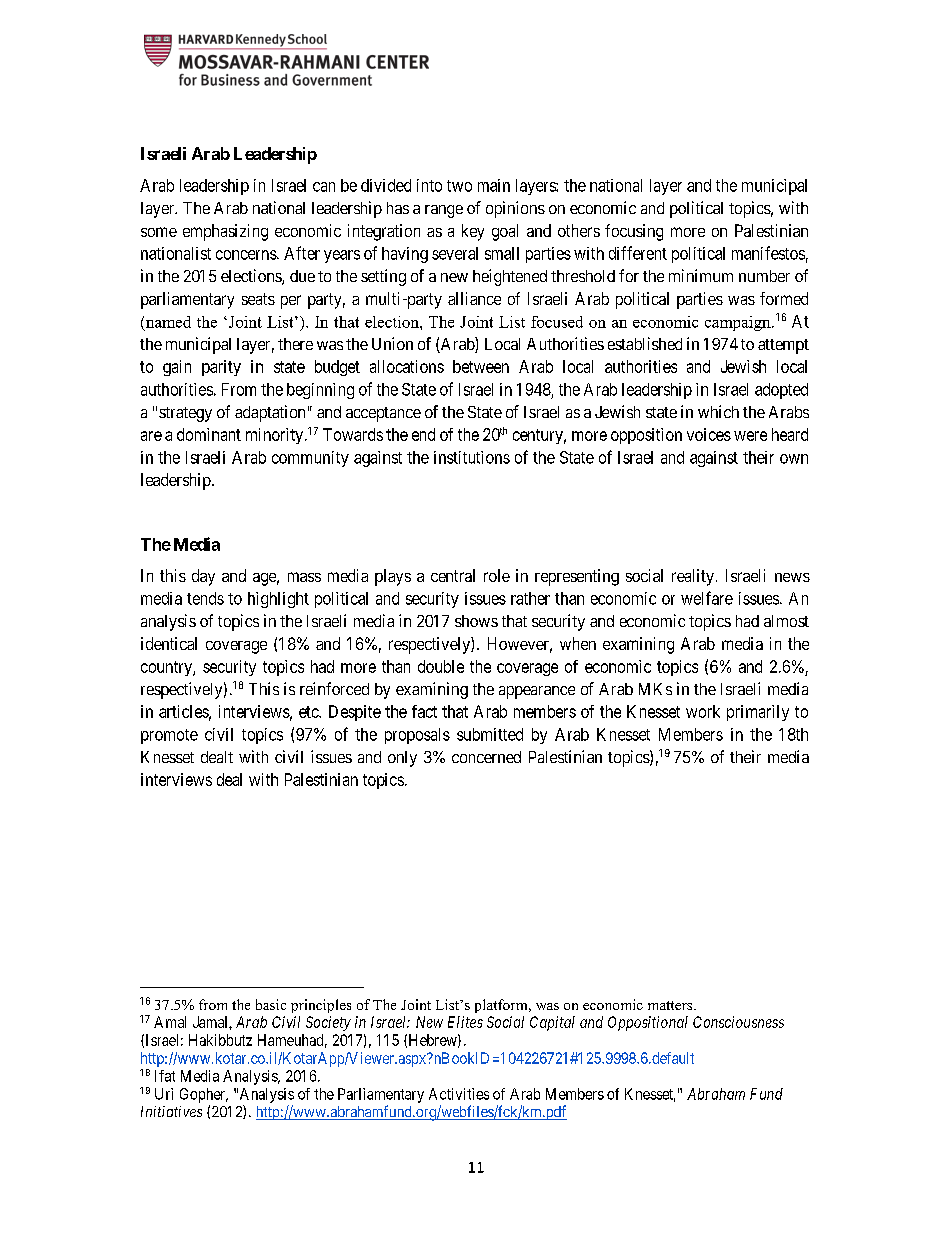 The height and width of the screenshot is (1233, 952). I want to click on voices, so click(709, 434).
